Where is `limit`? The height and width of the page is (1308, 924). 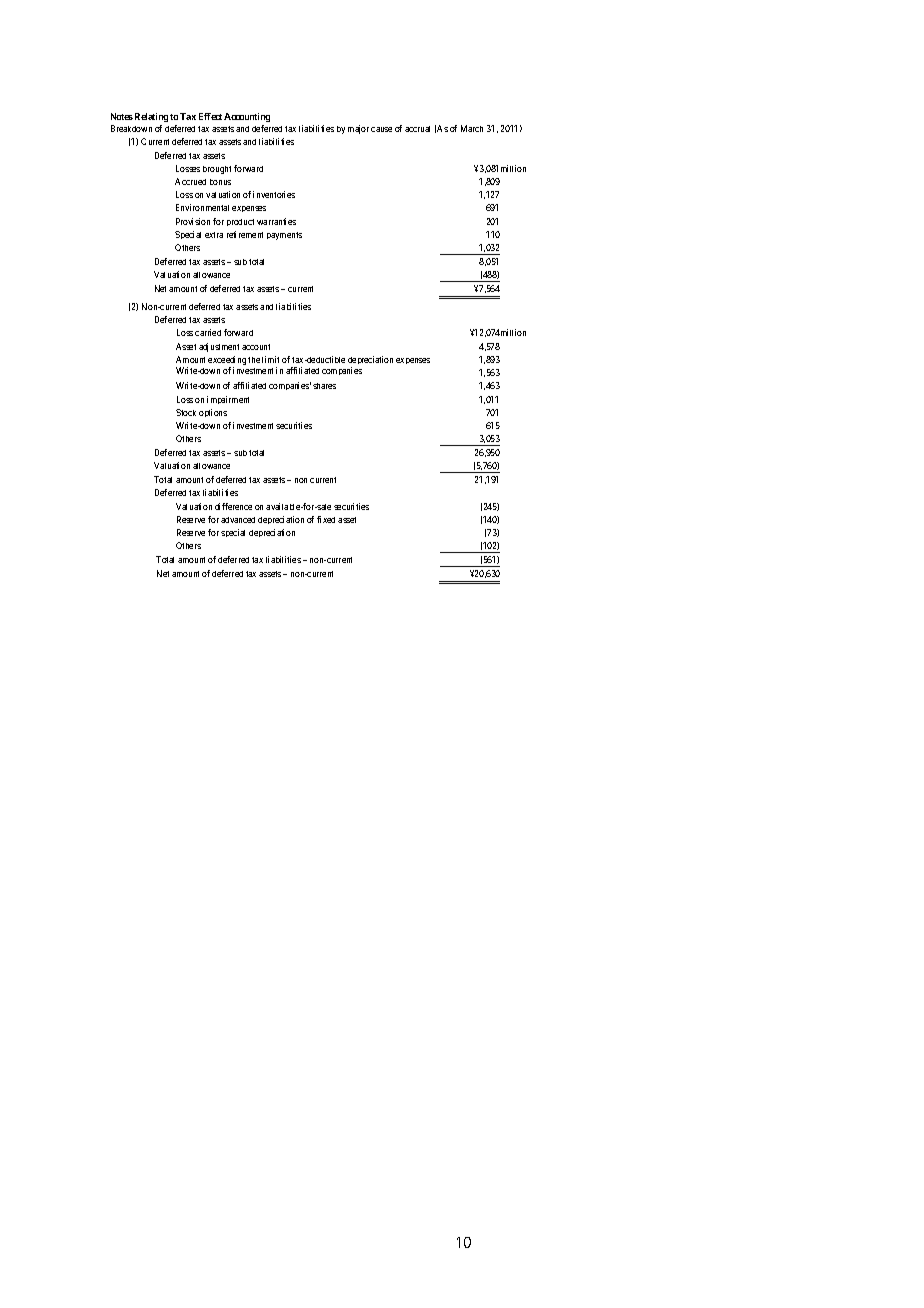 limit is located at coordinates (270, 359).
